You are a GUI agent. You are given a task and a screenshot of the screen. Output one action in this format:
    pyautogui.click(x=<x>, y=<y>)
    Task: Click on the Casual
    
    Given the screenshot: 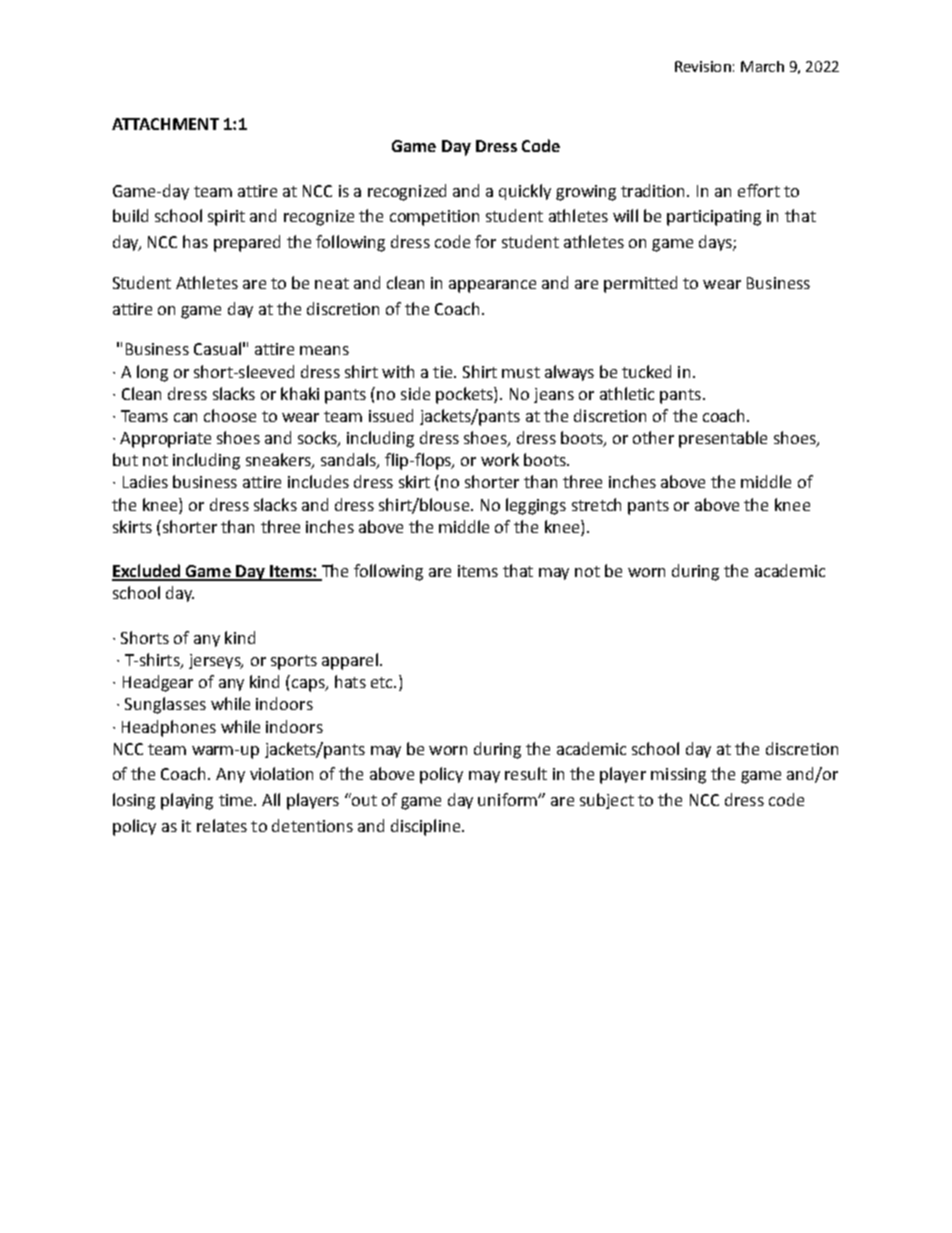 What is the action you would take?
    pyautogui.click(x=217, y=348)
